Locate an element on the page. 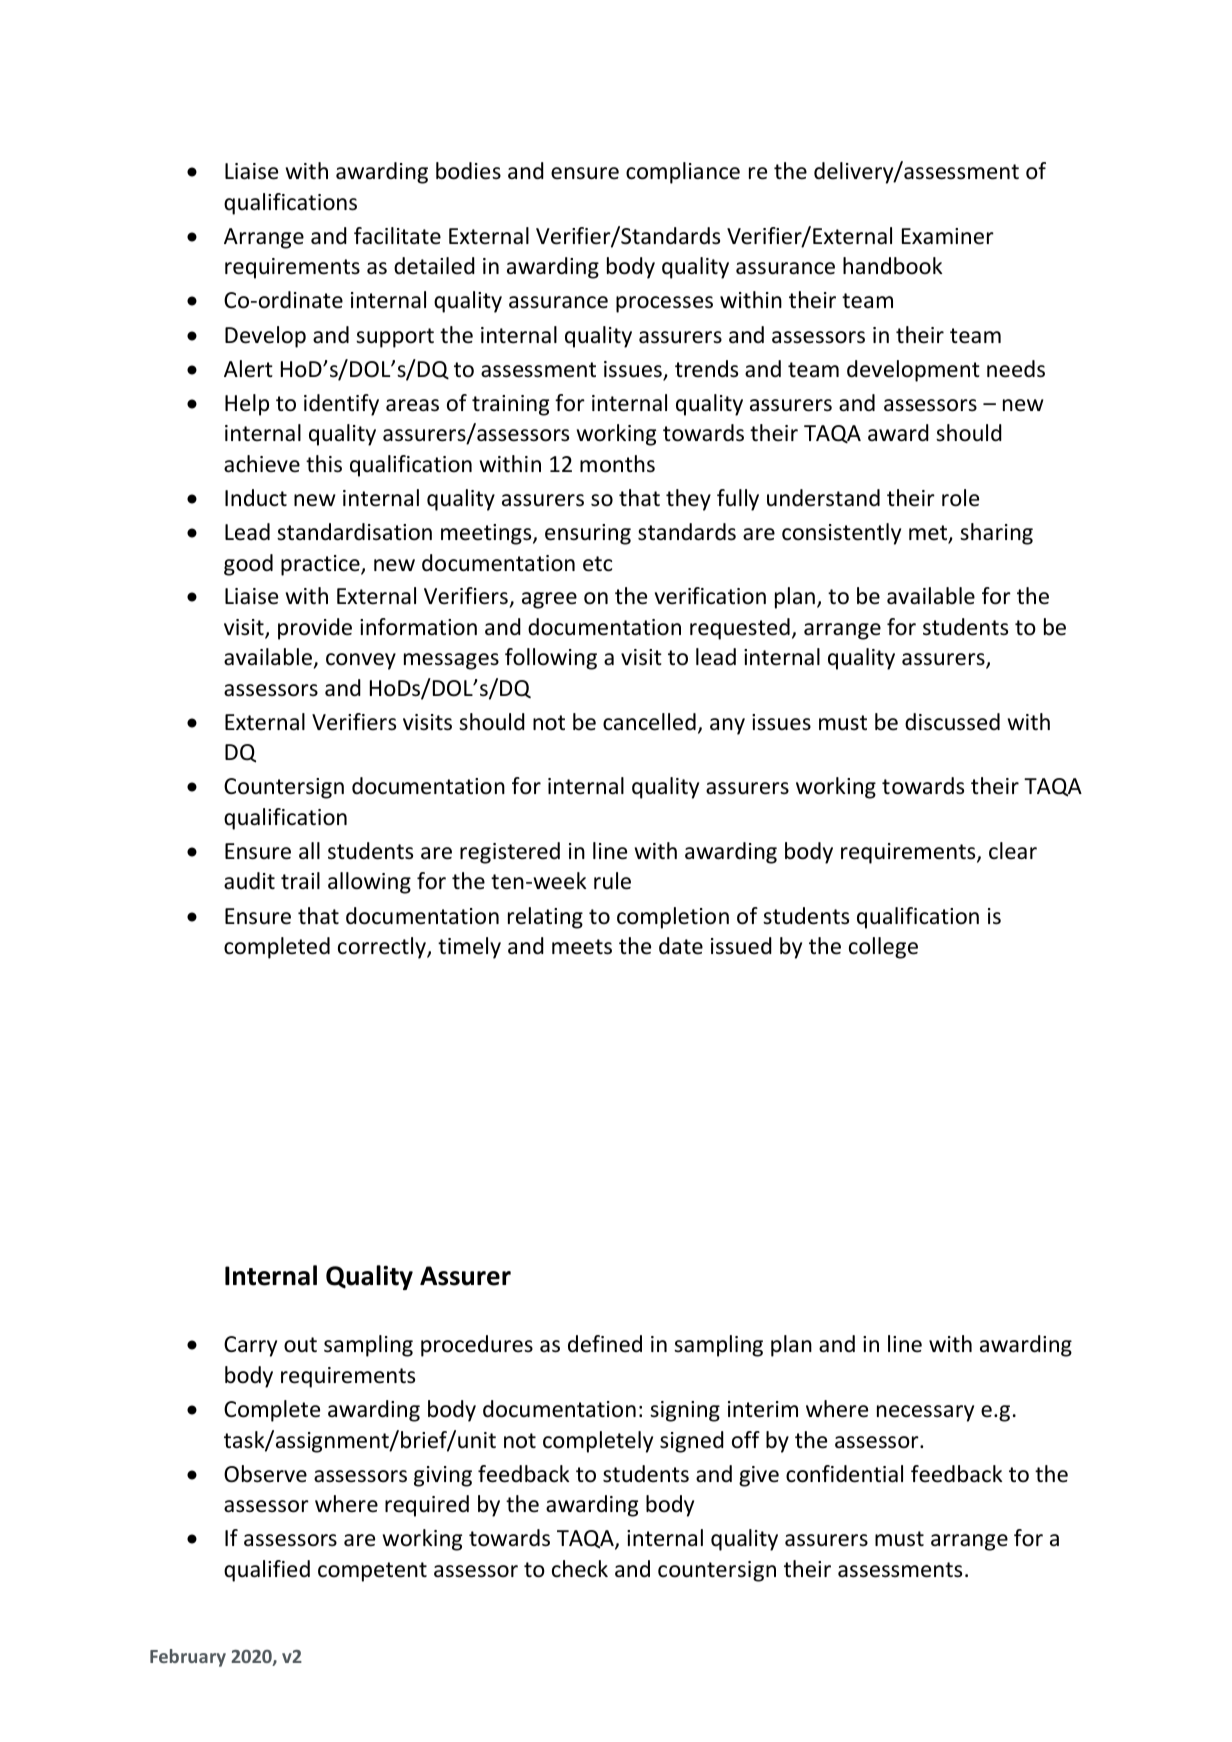  necessary is located at coordinates (925, 1413).
